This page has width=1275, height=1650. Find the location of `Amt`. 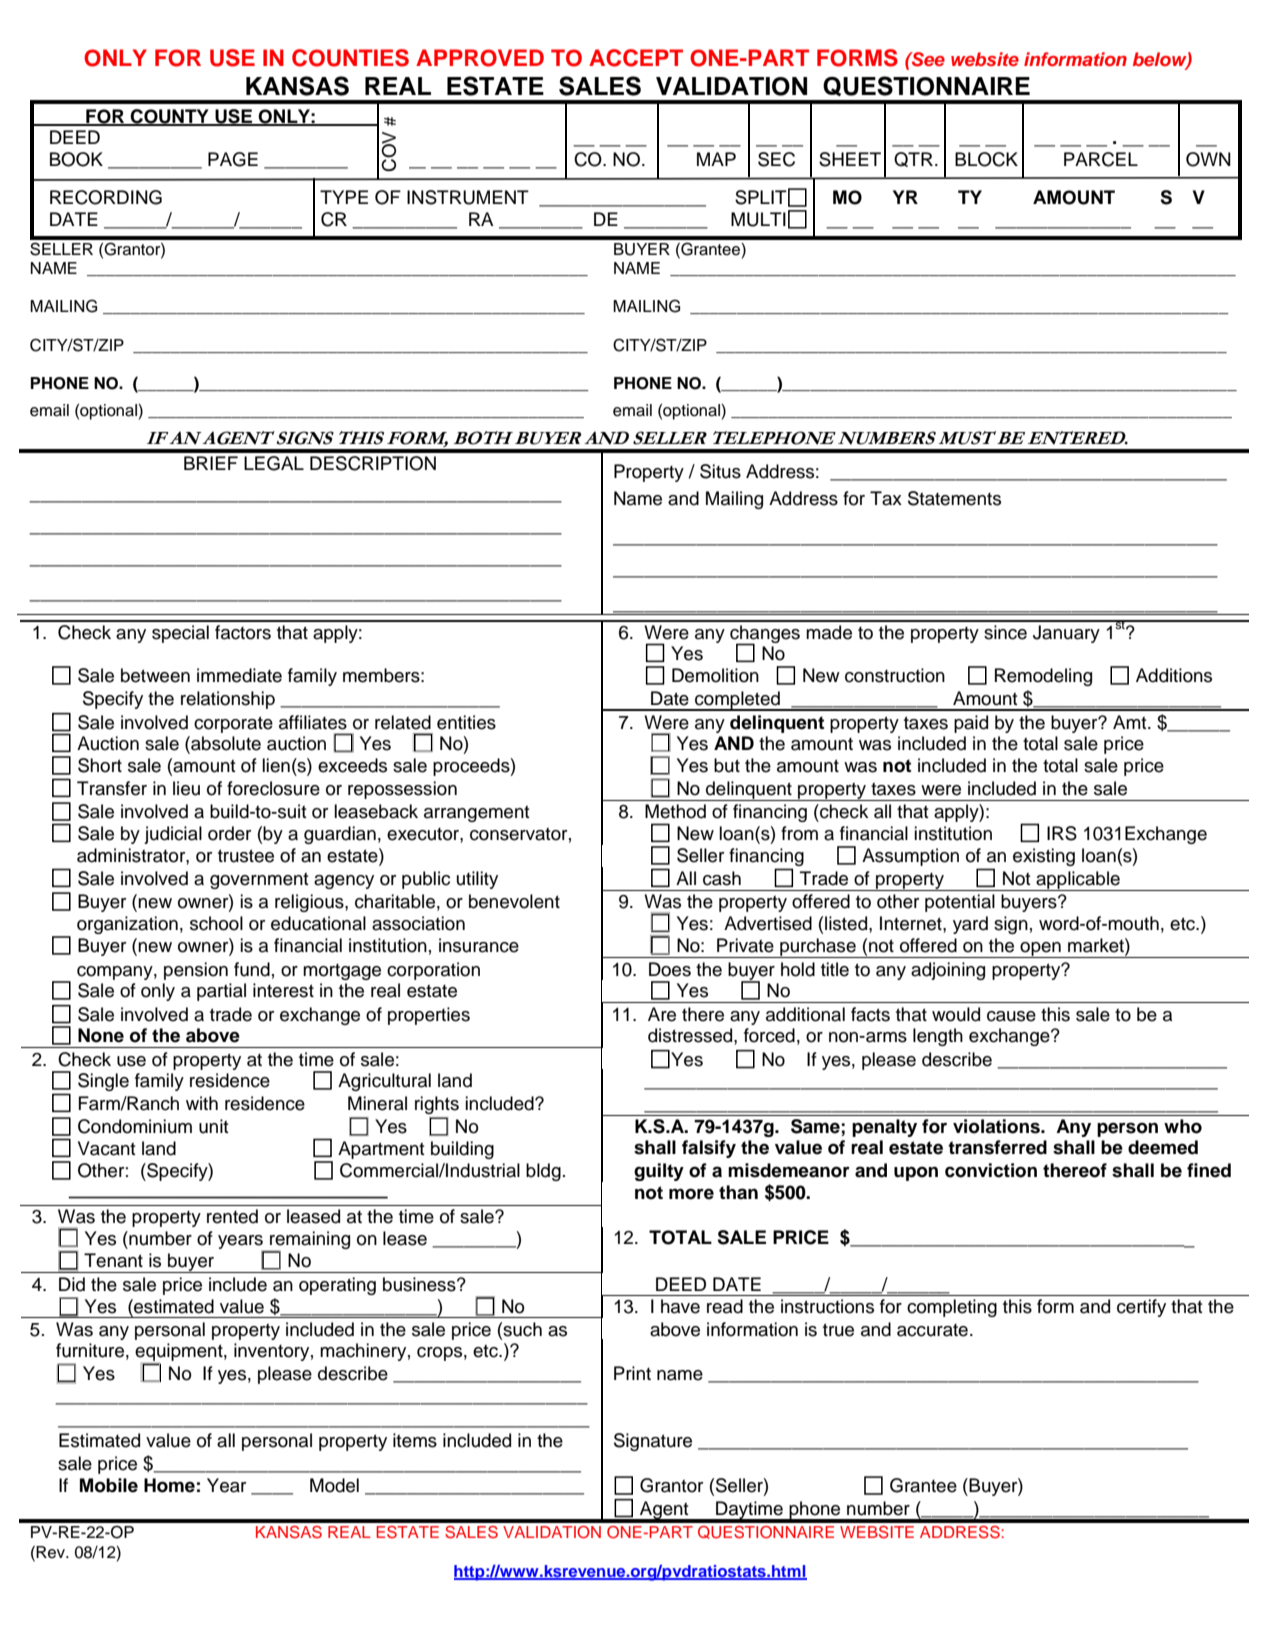

Amt is located at coordinates (1131, 722).
